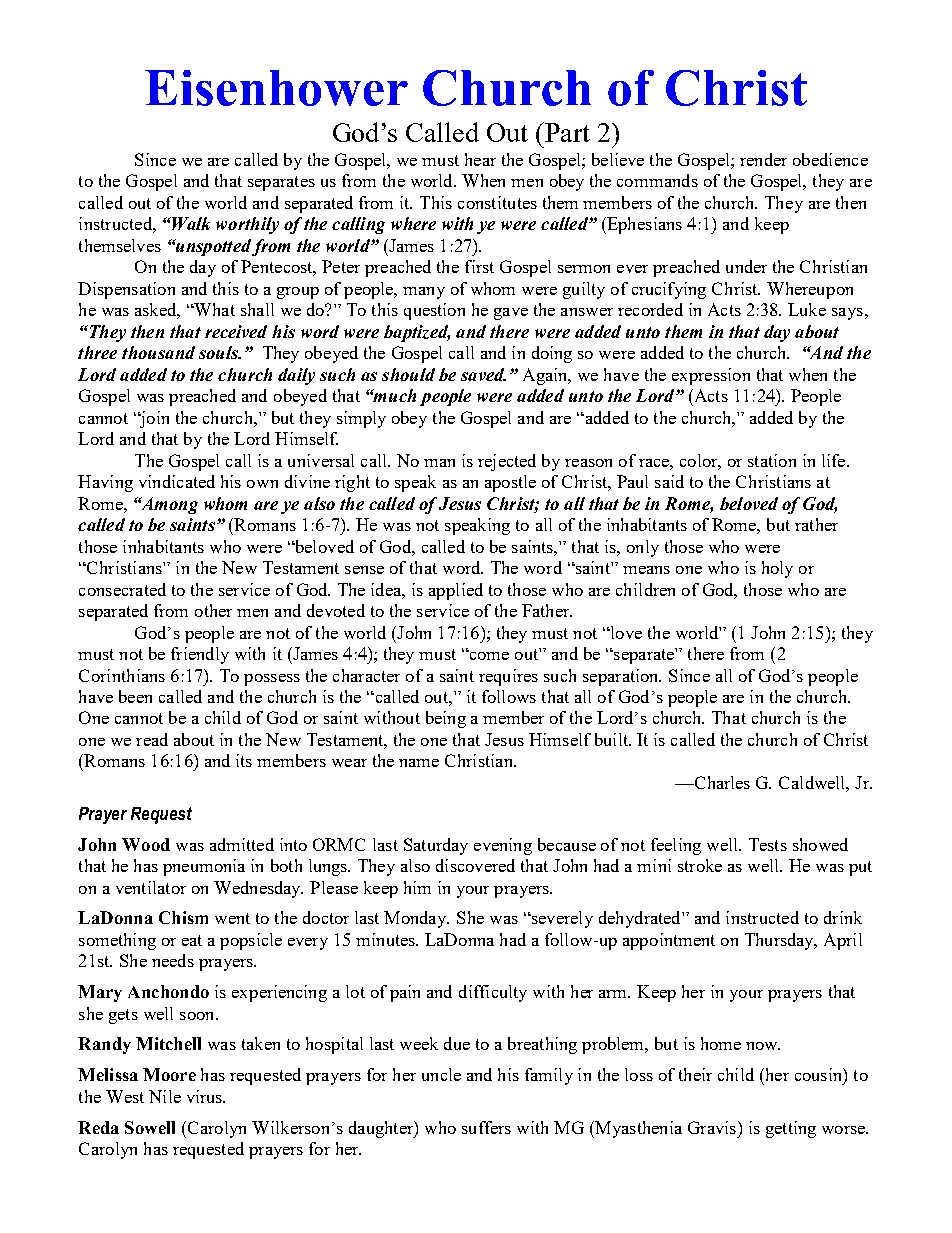 The height and width of the document is (1233, 952). What do you see at coordinates (204, 867) in the document?
I see `pneumonia` at bounding box center [204, 867].
